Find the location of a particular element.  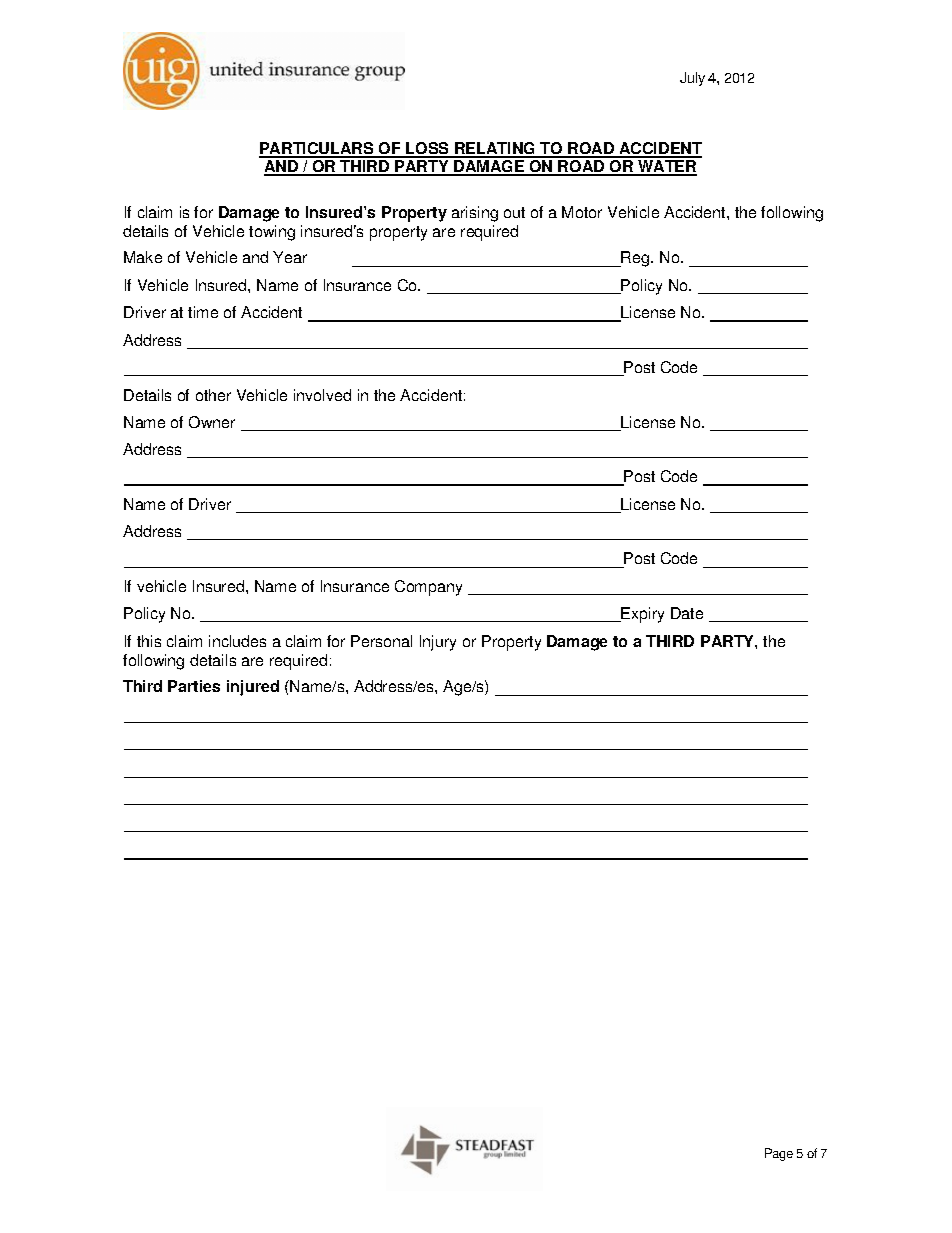

injured is located at coordinates (253, 688).
